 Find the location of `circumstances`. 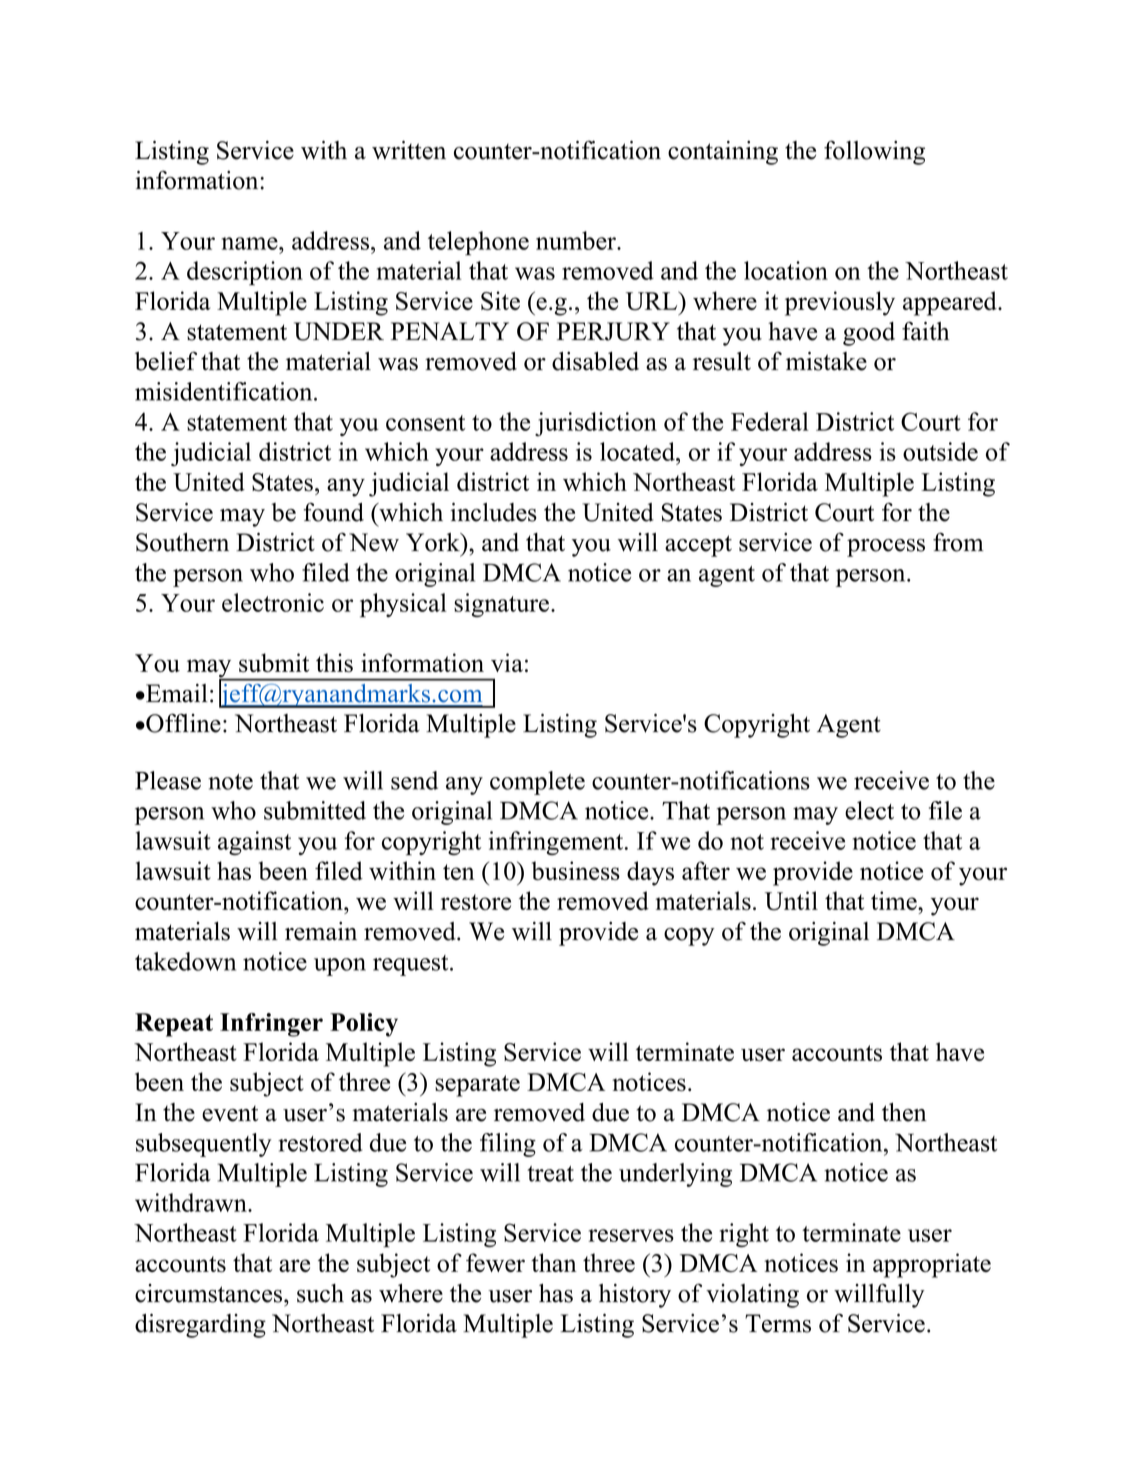

circumstances is located at coordinates (210, 1293).
